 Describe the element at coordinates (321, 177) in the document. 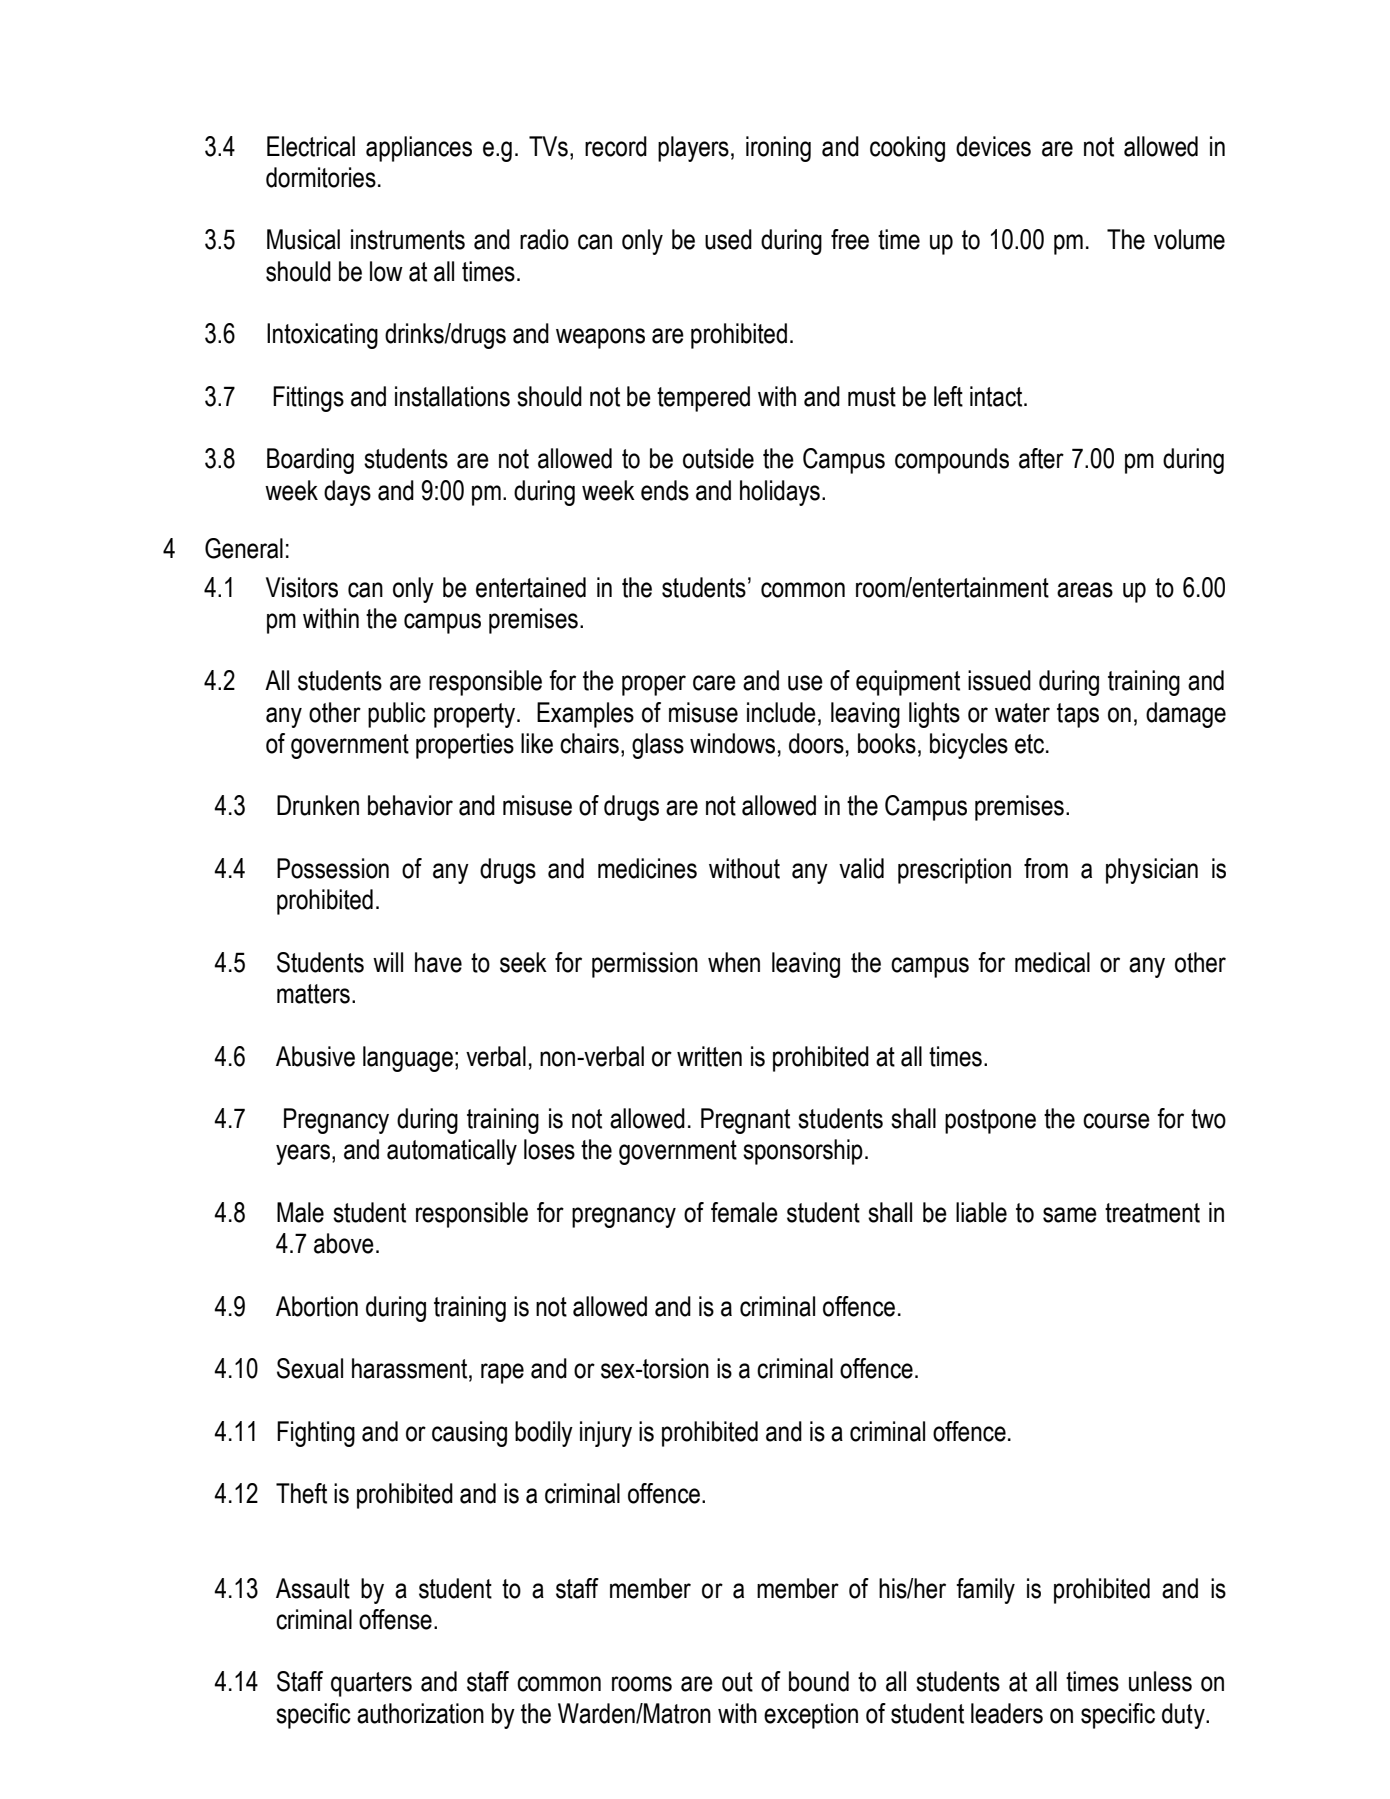

I see `dormitories` at that location.
